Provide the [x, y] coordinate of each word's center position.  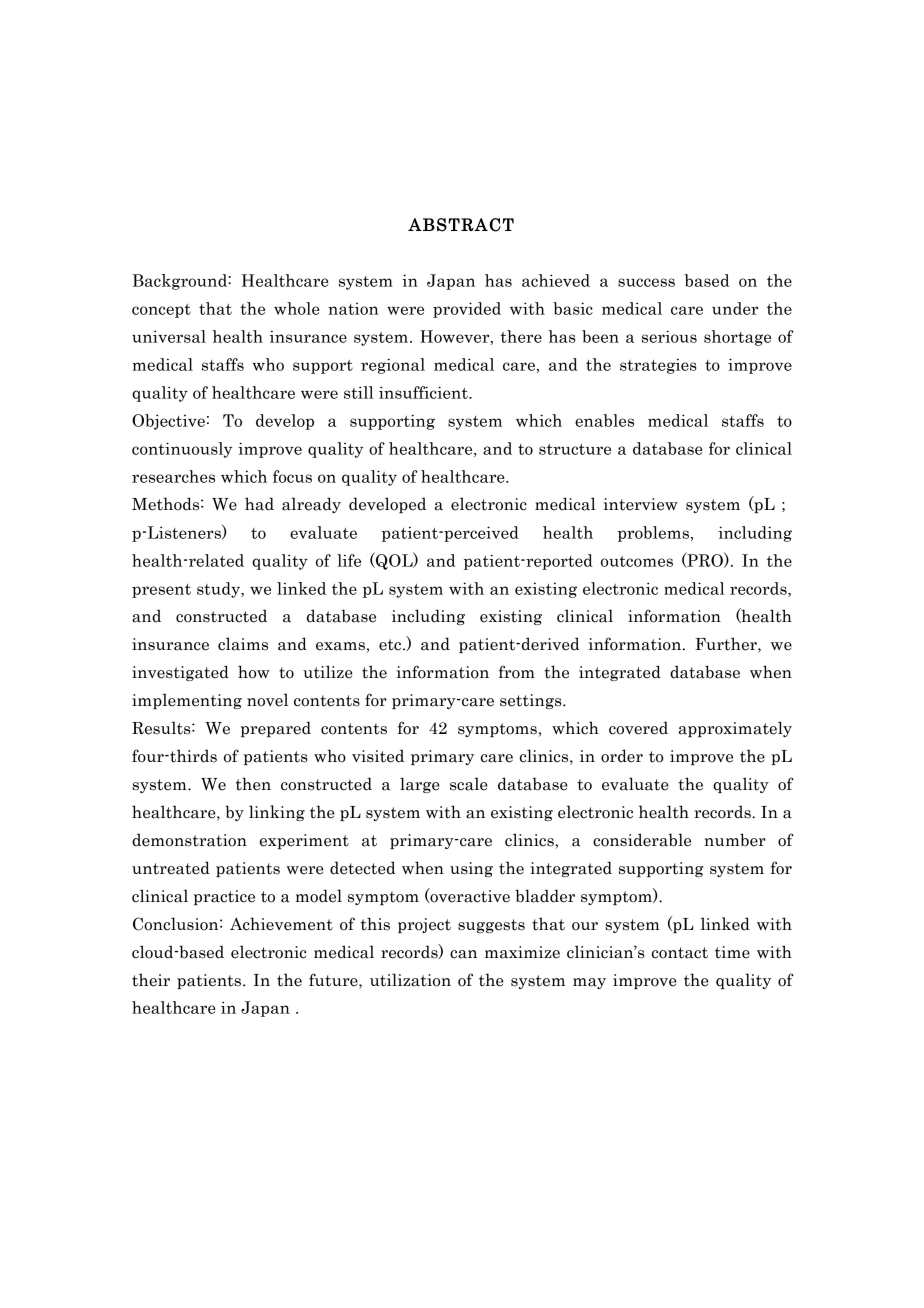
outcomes [637, 561]
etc [391, 645]
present [161, 591]
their [151, 980]
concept [161, 311]
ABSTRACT [461, 225]
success [646, 282]
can [463, 954]
